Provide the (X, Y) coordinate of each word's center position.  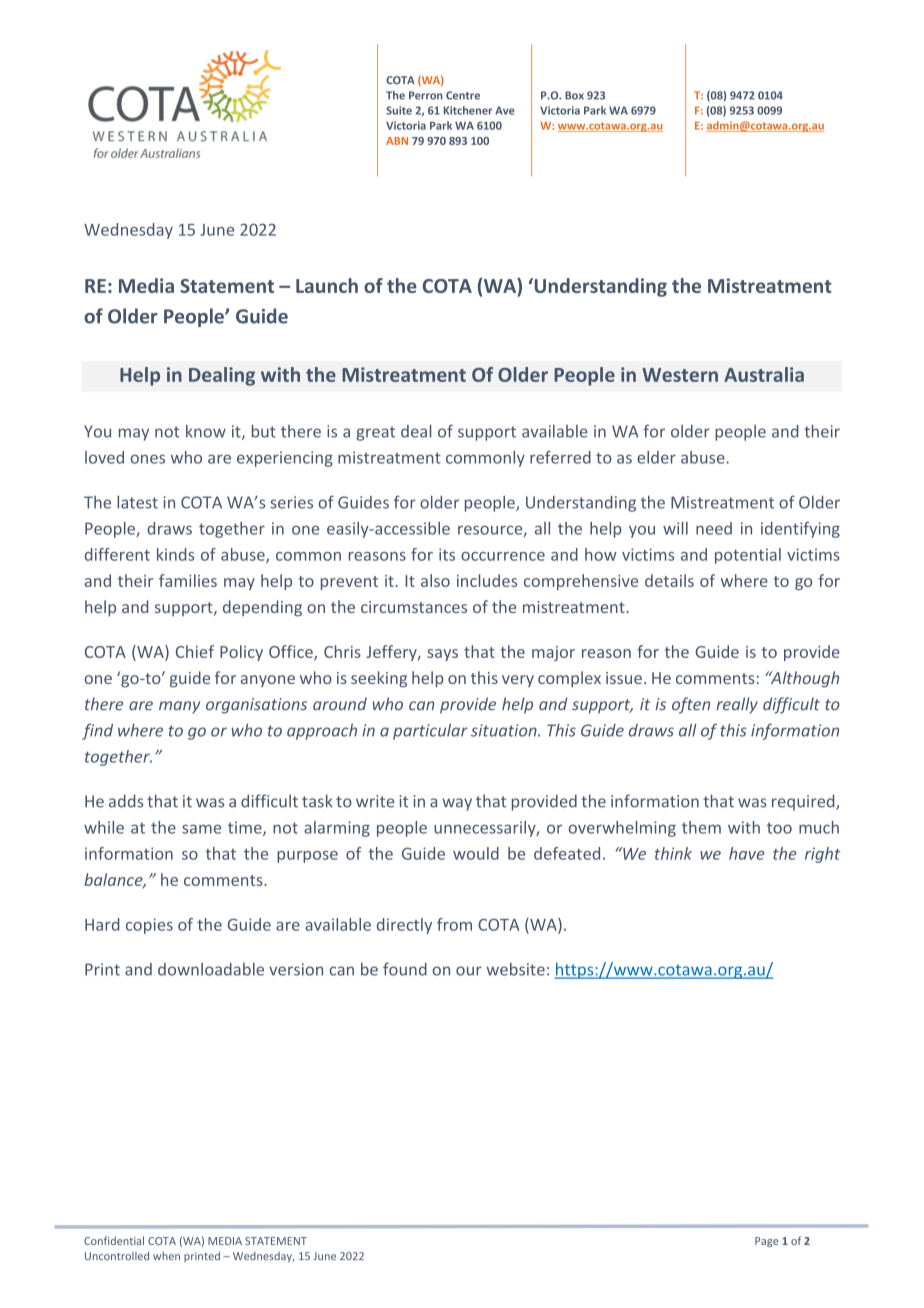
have (747, 853)
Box (574, 95)
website (516, 969)
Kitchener (468, 110)
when (166, 1256)
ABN (397, 141)
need (714, 528)
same (201, 829)
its (447, 554)
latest (137, 502)
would (476, 853)
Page (767, 1242)
